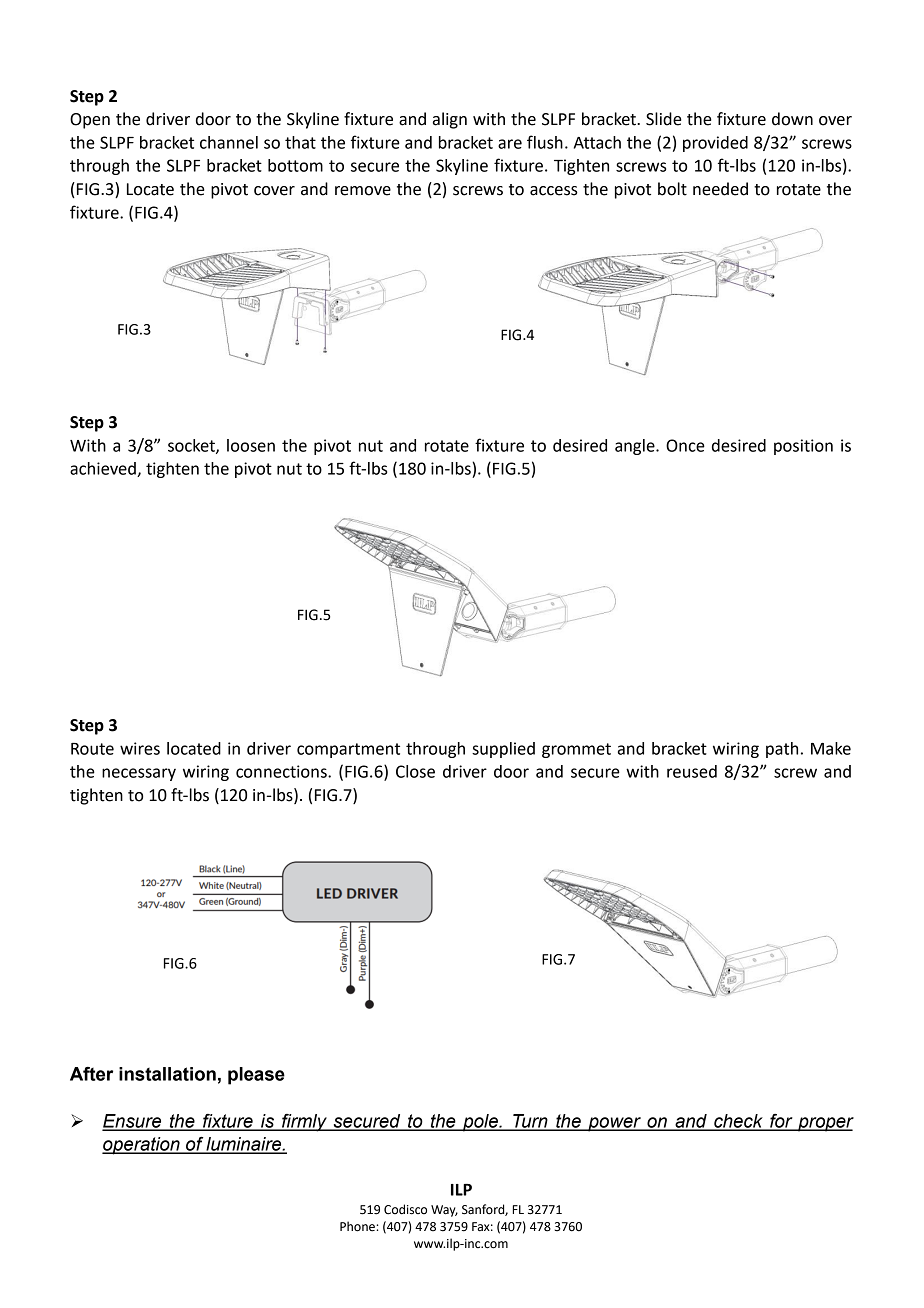 The height and width of the screenshot is (1308, 924). What do you see at coordinates (715, 144) in the screenshot?
I see `provided` at bounding box center [715, 144].
